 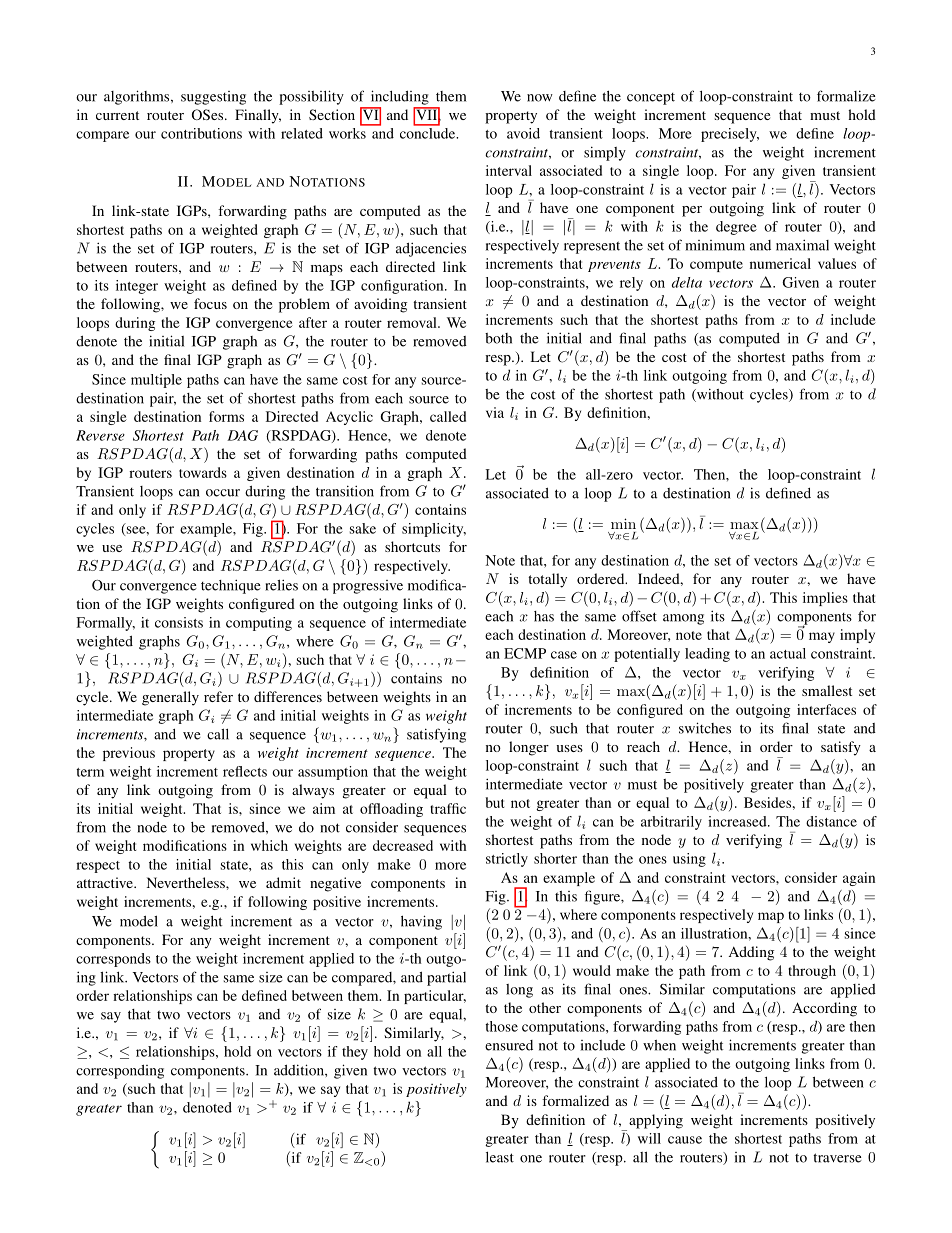 I want to click on actual, so click(x=788, y=653).
